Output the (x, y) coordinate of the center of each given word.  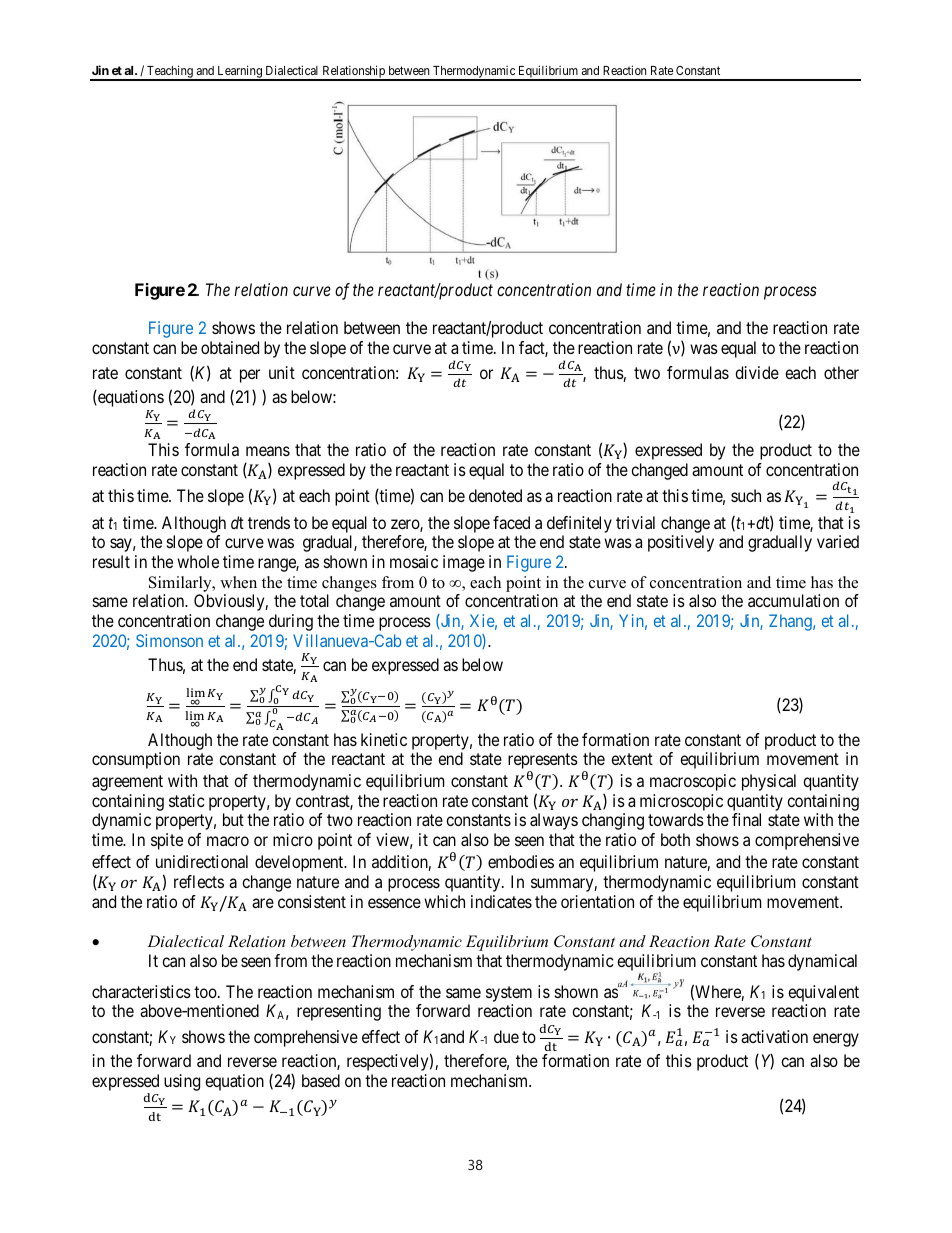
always (554, 821)
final (746, 819)
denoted (495, 495)
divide (757, 372)
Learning (239, 72)
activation (774, 1036)
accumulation (793, 600)
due (506, 1036)
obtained (230, 347)
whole (198, 561)
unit (282, 372)
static (187, 800)
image (464, 563)
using (182, 1082)
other (841, 372)
